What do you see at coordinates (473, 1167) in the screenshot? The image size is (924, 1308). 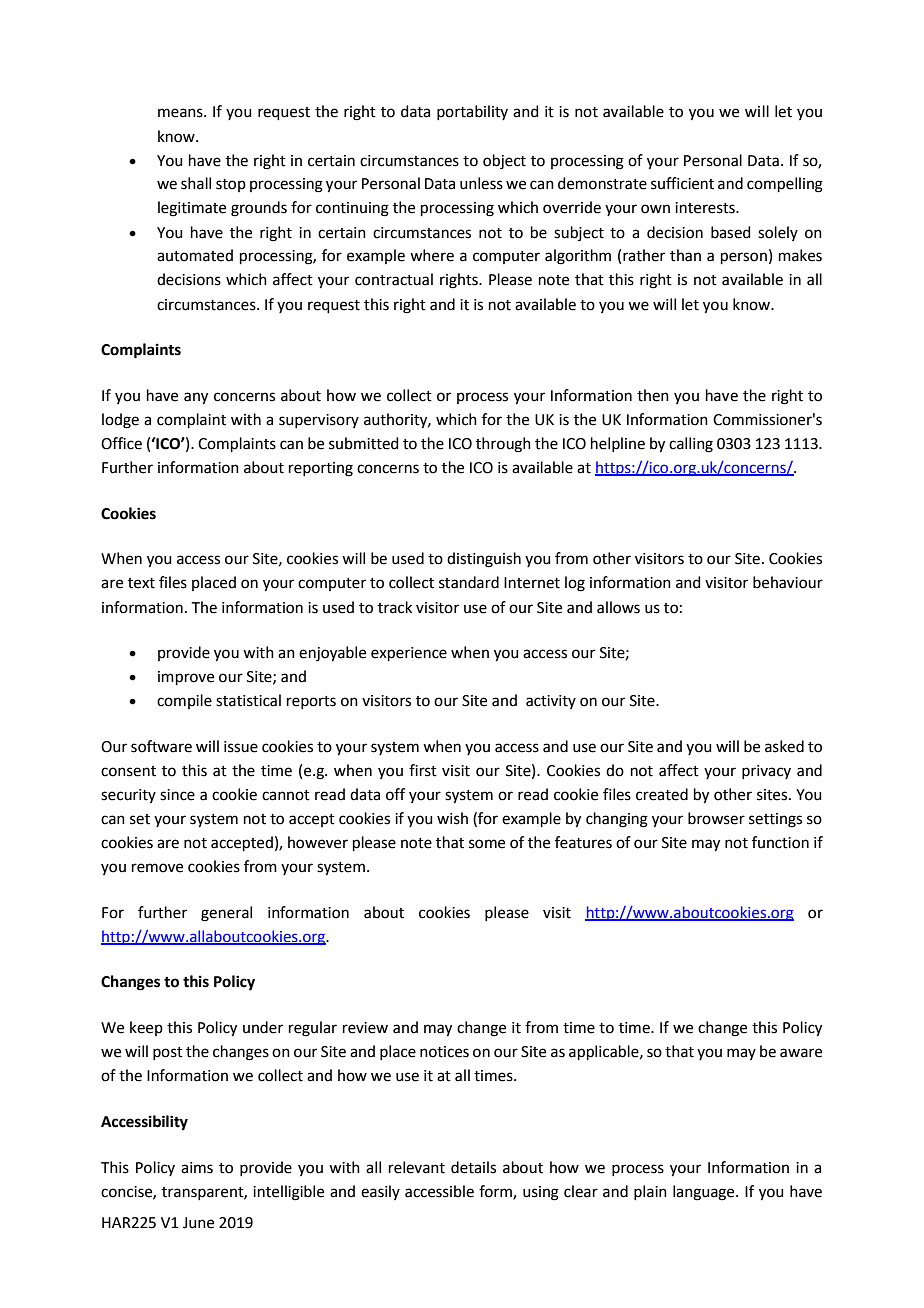 I see `details` at bounding box center [473, 1167].
